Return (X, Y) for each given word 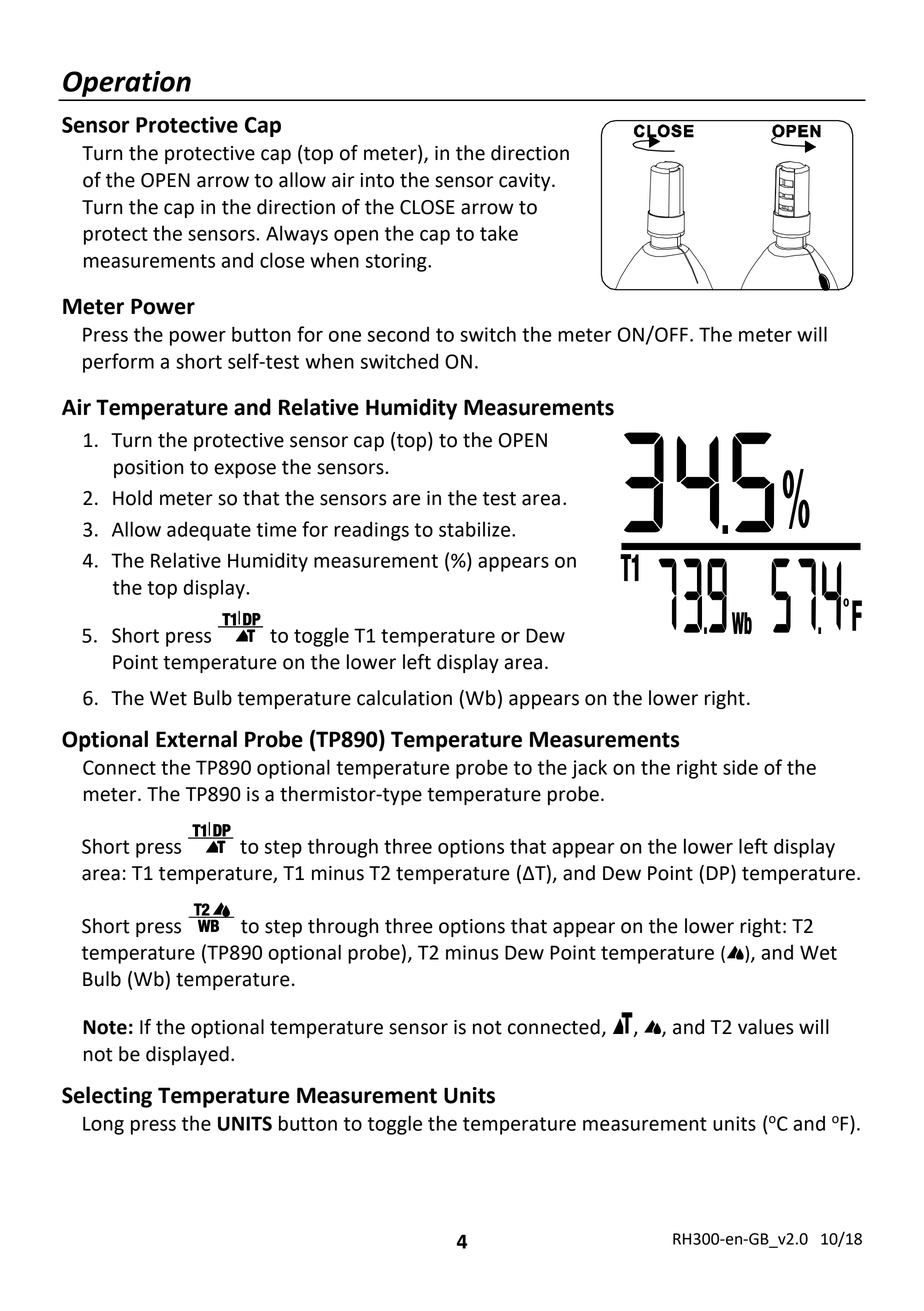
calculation (404, 698)
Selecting (107, 1097)
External (196, 739)
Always (297, 235)
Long (103, 1125)
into (377, 180)
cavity (526, 182)
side (740, 767)
